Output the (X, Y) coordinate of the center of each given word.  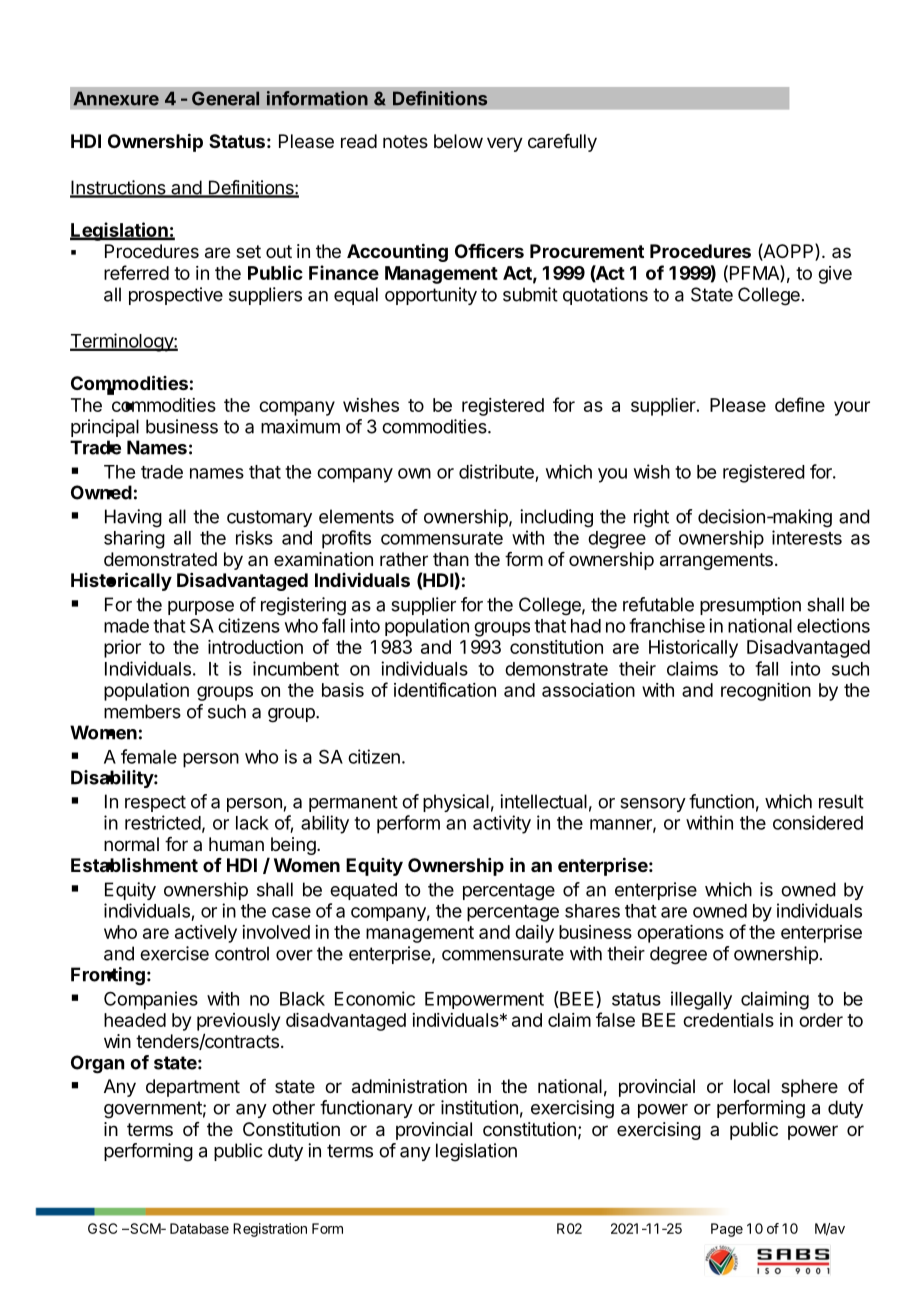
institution (479, 1107)
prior (122, 649)
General (225, 98)
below (458, 141)
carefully (562, 143)
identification (445, 689)
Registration (270, 1230)
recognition (766, 692)
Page (727, 1230)
